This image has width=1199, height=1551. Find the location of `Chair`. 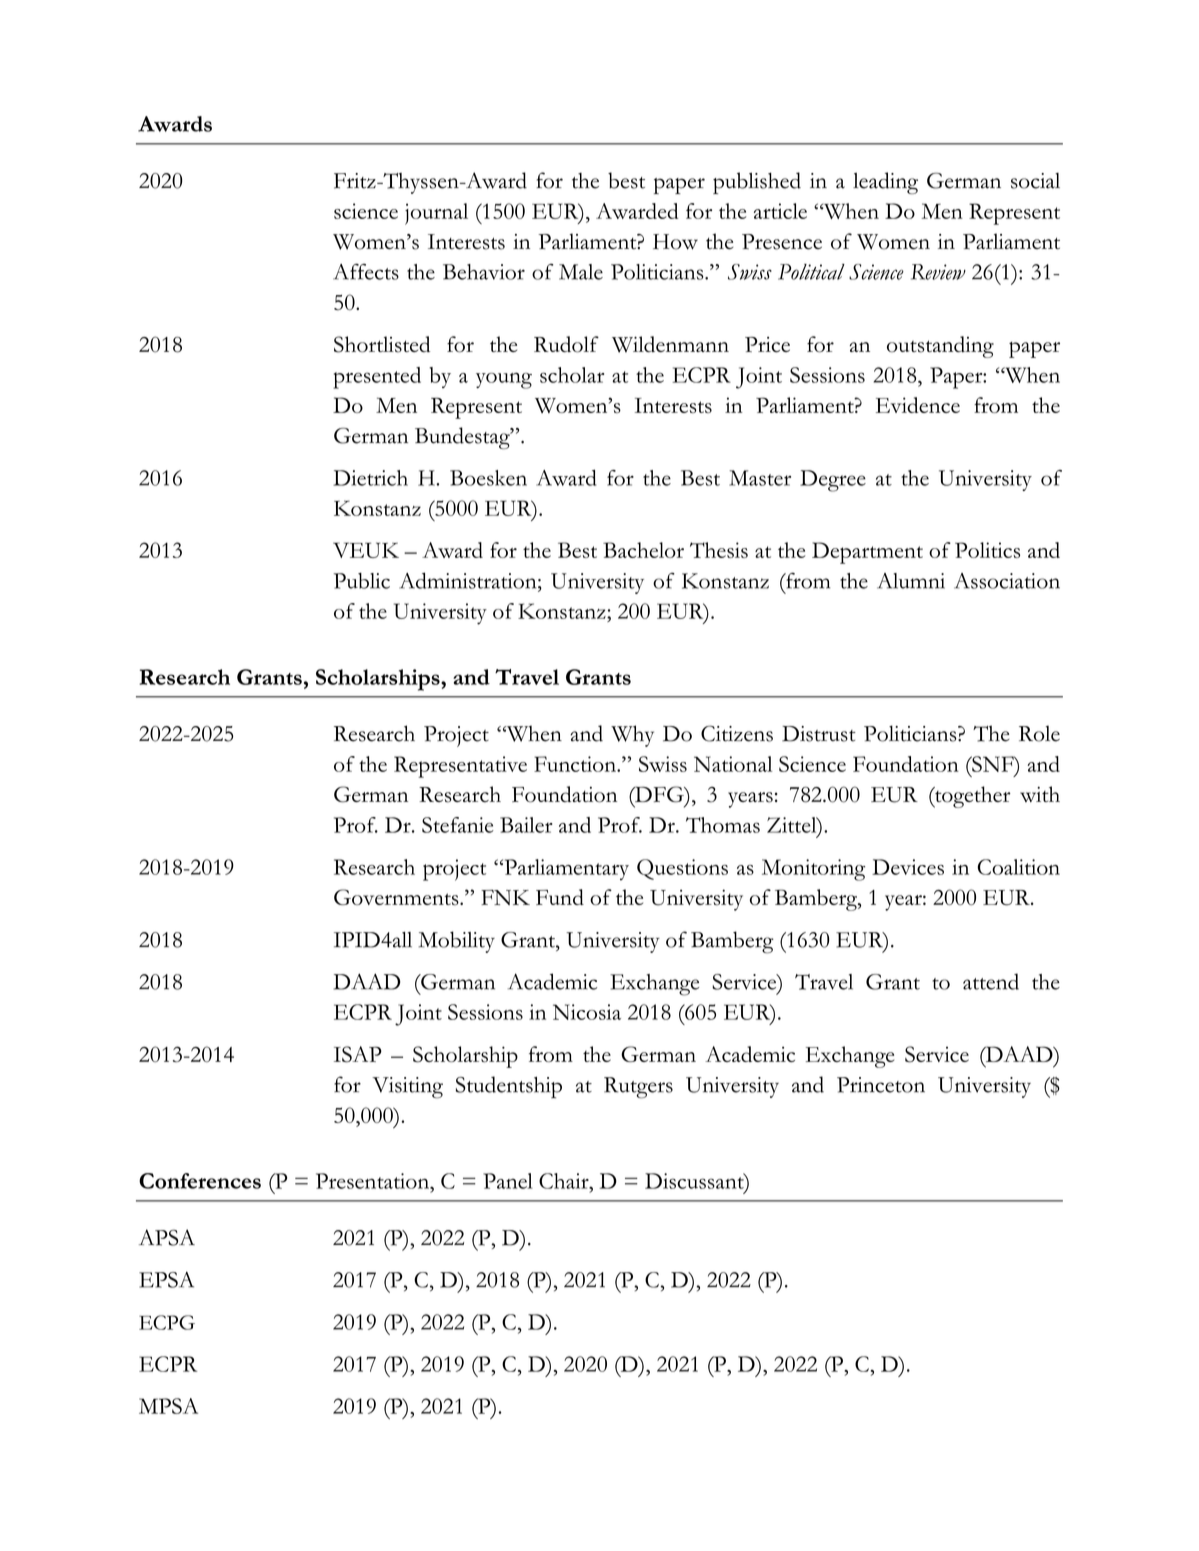

Chair is located at coordinates (565, 1181).
